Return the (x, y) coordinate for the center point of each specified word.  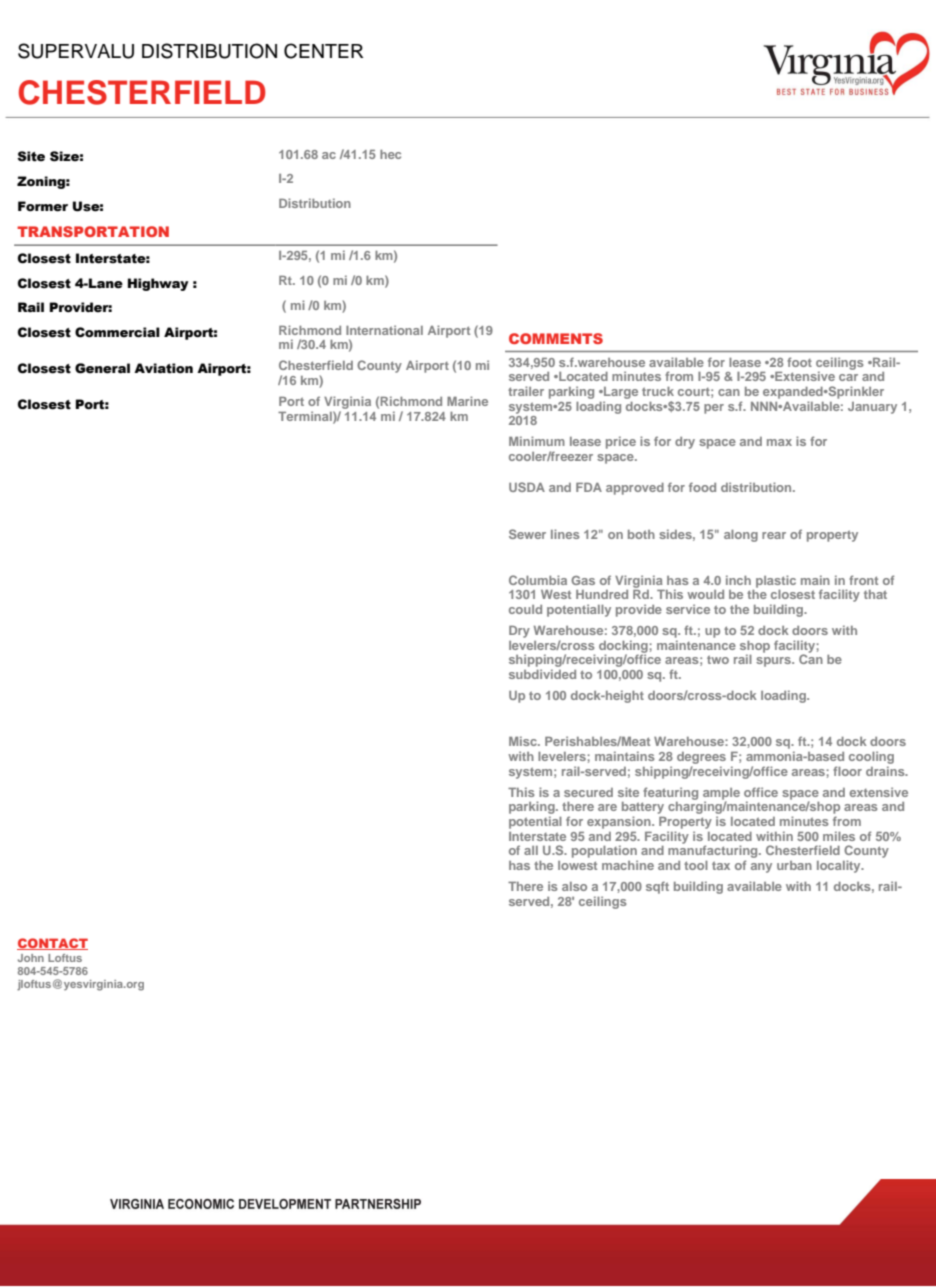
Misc (524, 741)
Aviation (163, 368)
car (848, 377)
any (761, 868)
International (384, 330)
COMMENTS (556, 338)
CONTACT (52, 944)
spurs (775, 662)
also (574, 886)
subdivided (542, 674)
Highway (158, 284)
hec (390, 154)
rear (774, 535)
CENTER (323, 51)
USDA (527, 487)
